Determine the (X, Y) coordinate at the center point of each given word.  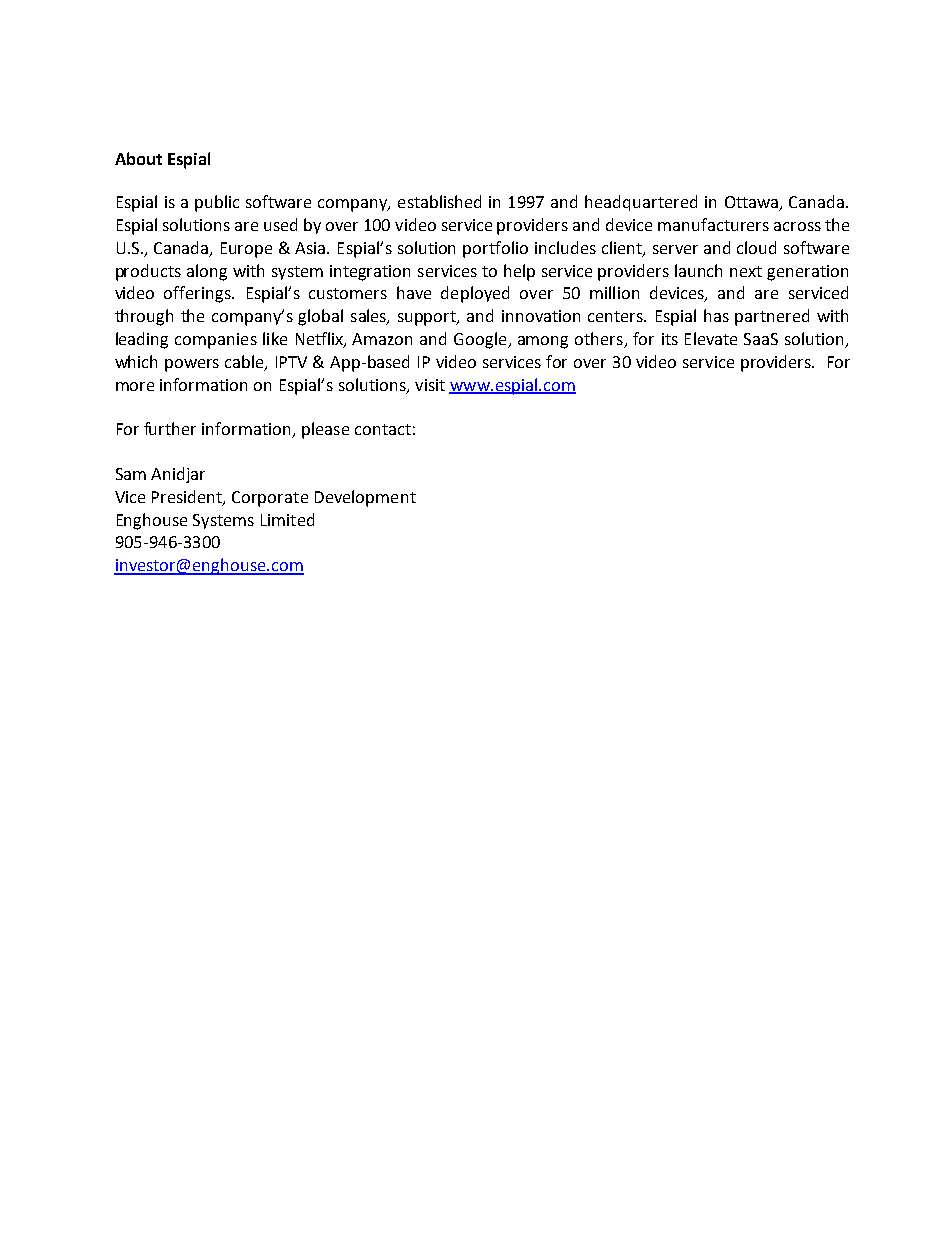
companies (216, 341)
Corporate (270, 499)
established (439, 201)
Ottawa (753, 203)
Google (481, 340)
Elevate (711, 338)
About (138, 158)
